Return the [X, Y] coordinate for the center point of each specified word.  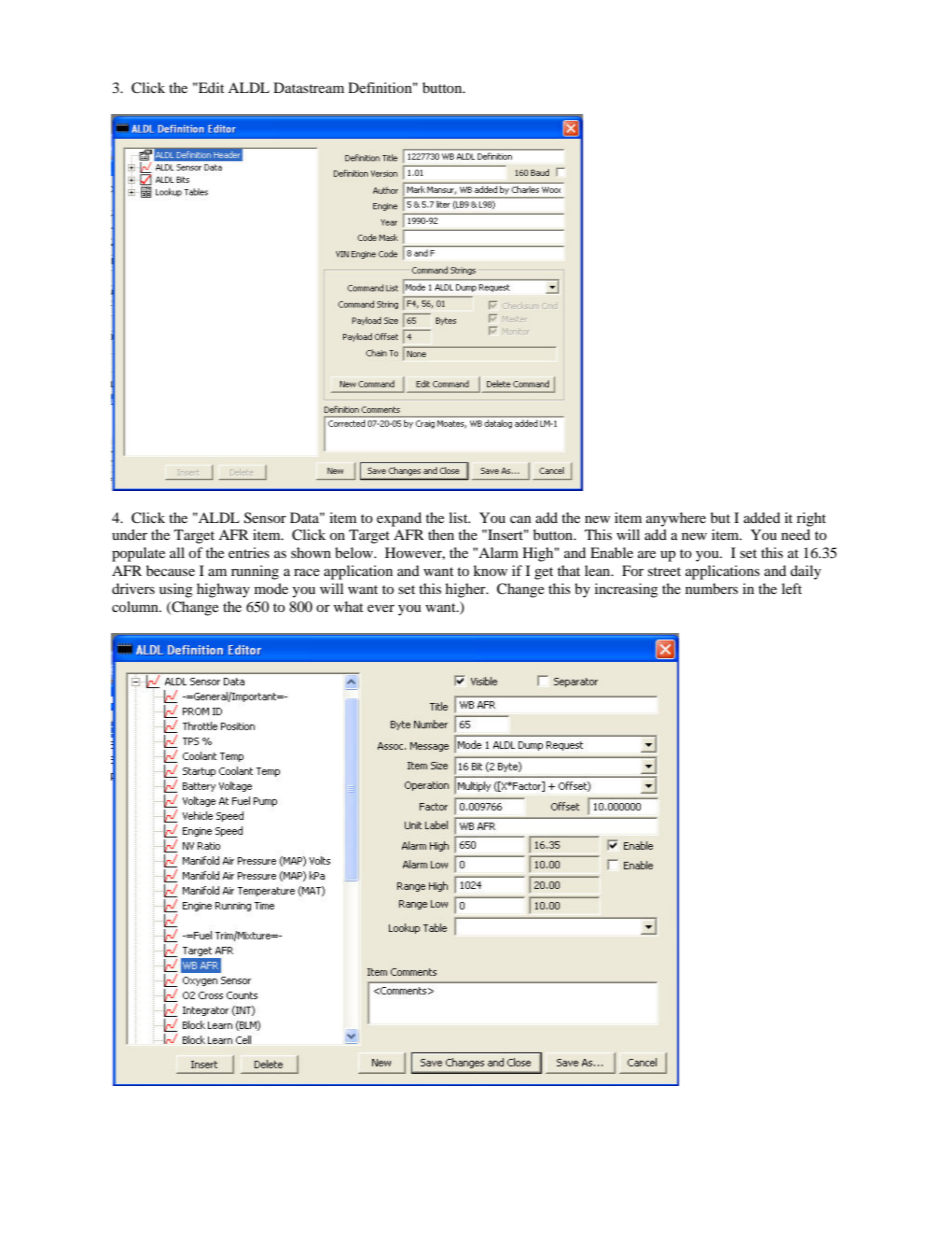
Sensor [265, 517]
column [136, 606]
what [348, 606]
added [762, 517]
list [459, 517]
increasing [626, 590]
